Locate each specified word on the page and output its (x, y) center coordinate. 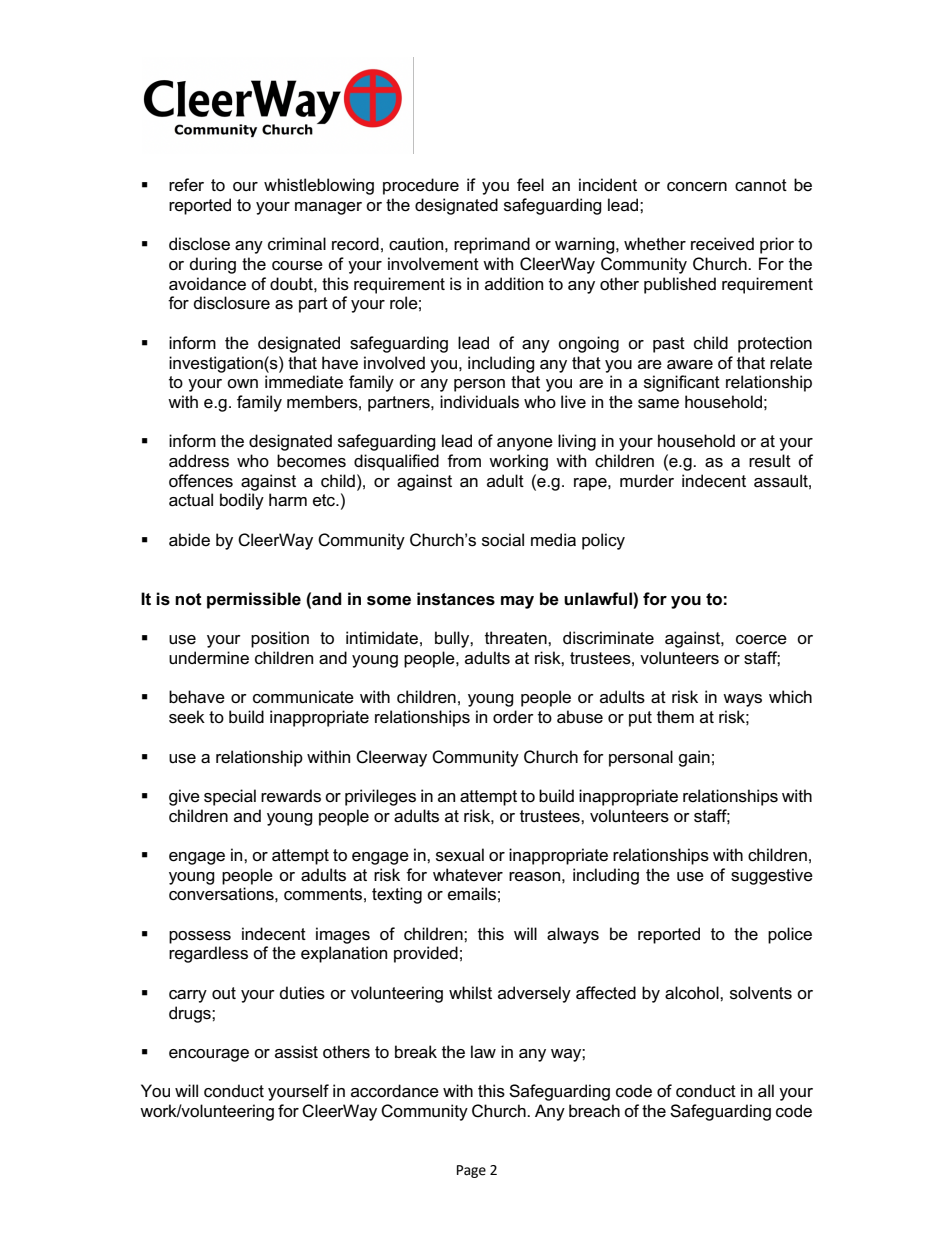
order (513, 717)
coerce (761, 640)
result (770, 461)
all (766, 1091)
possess (200, 937)
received (722, 244)
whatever (468, 875)
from (464, 461)
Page (471, 1171)
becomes (311, 461)
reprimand (492, 245)
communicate (303, 697)
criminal (297, 244)
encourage (209, 1055)
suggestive (772, 876)
